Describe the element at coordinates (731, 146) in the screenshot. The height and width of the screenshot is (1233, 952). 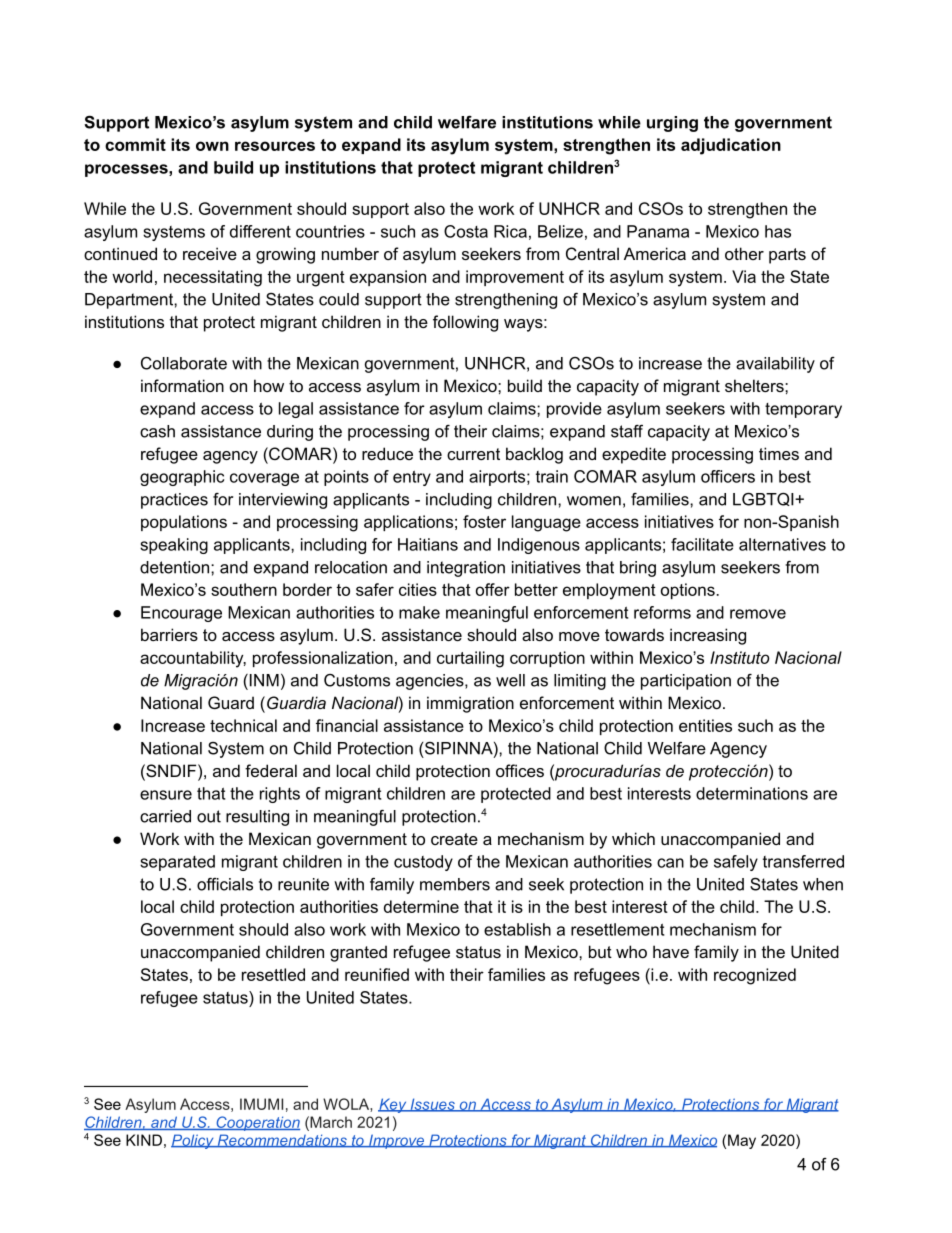
I see `adjudication` at that location.
